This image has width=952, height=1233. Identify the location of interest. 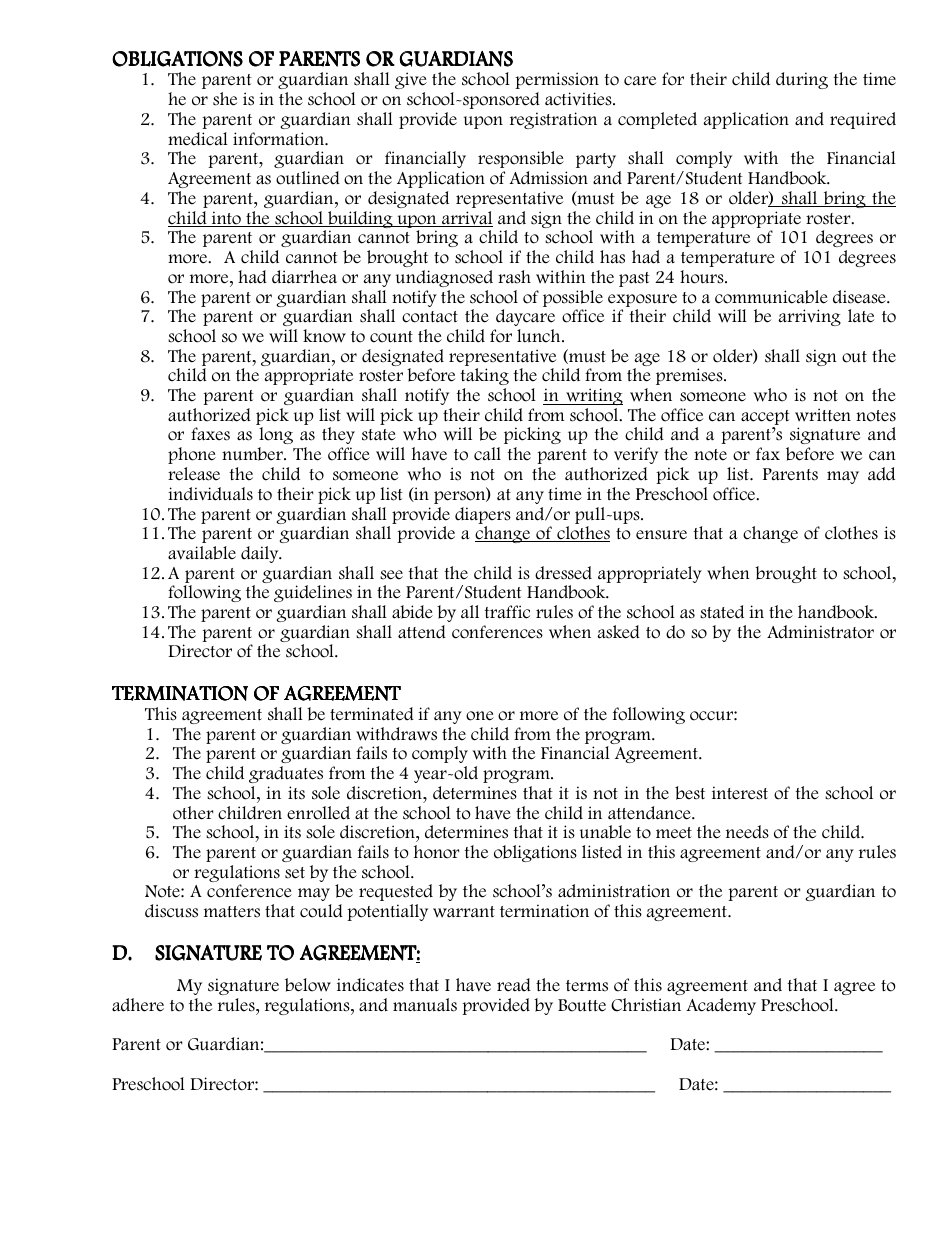
(740, 793).
